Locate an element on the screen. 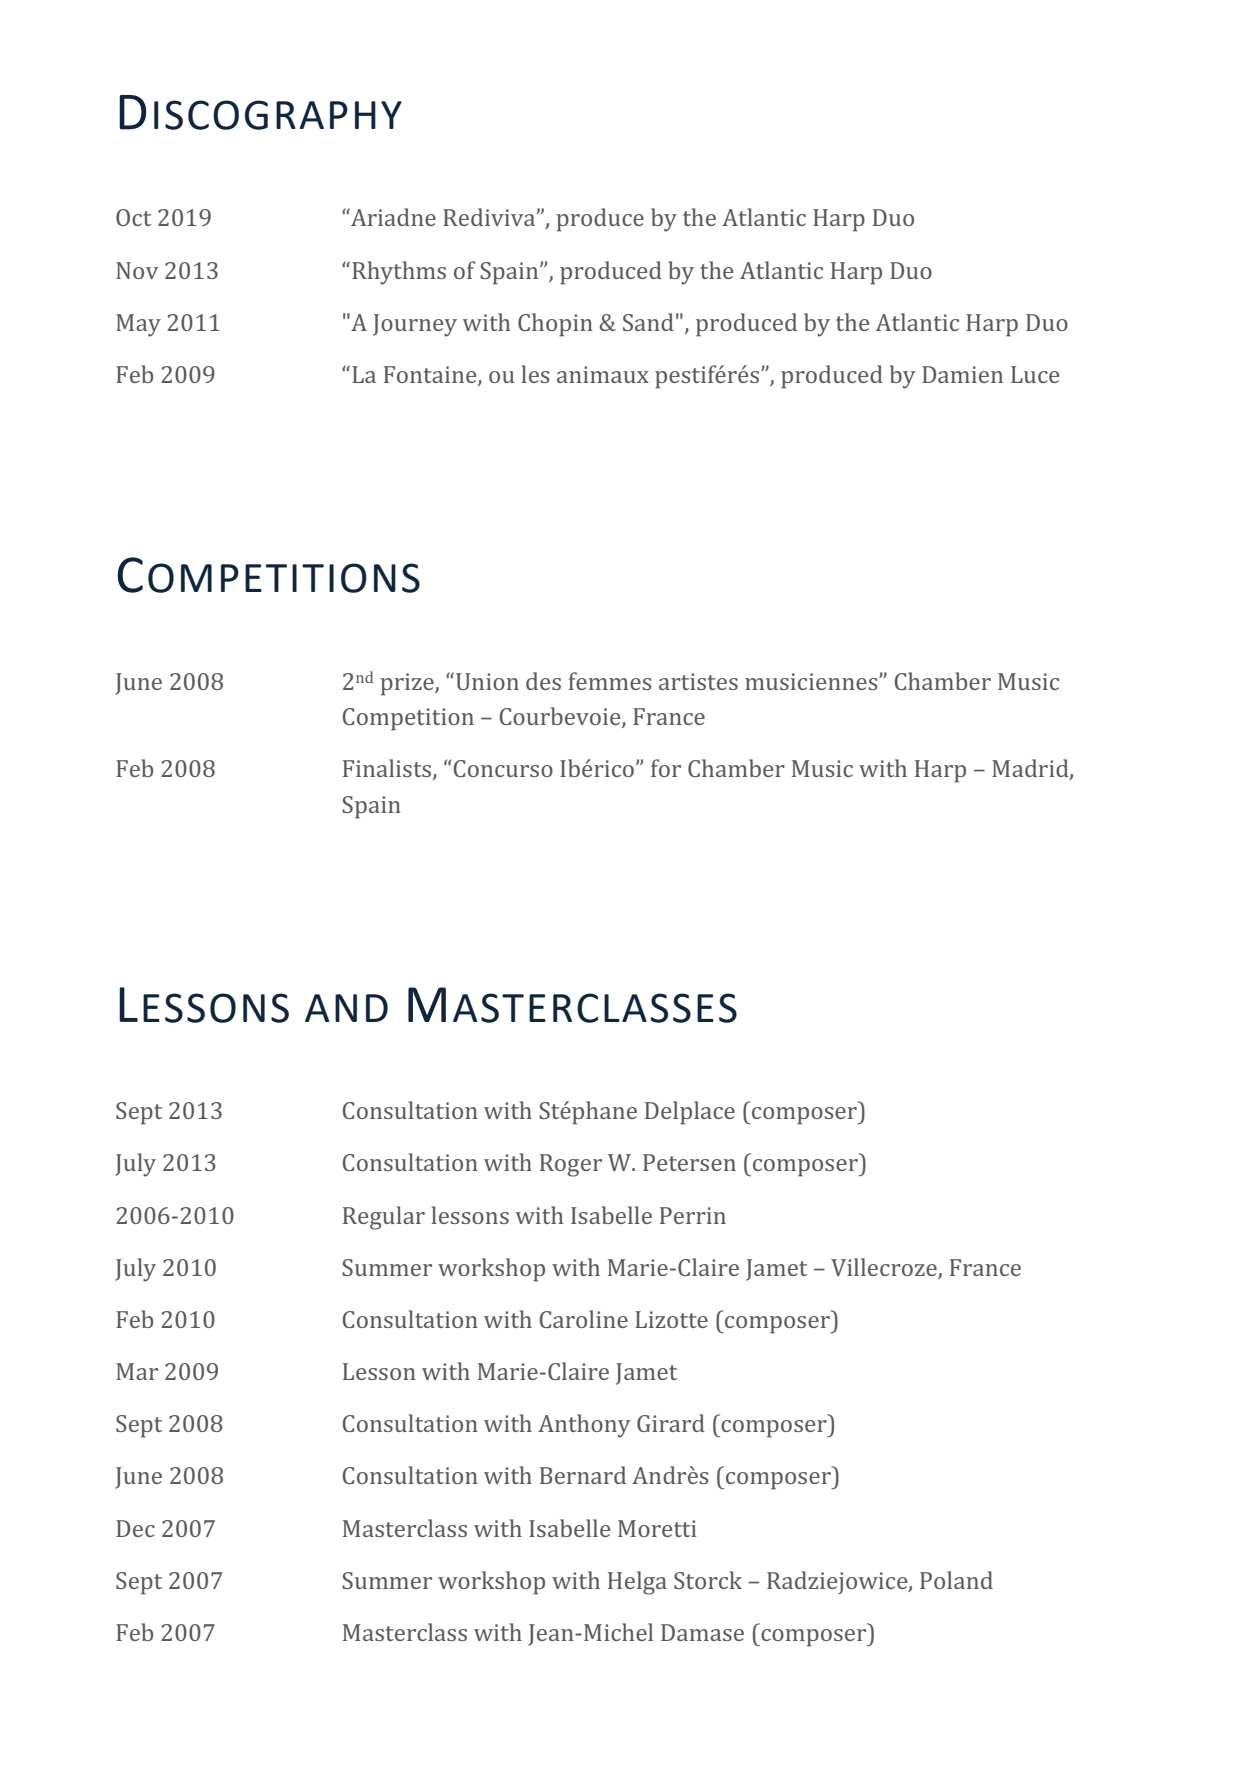 The width and height of the screenshot is (1248, 1765). Chopin is located at coordinates (555, 325).
